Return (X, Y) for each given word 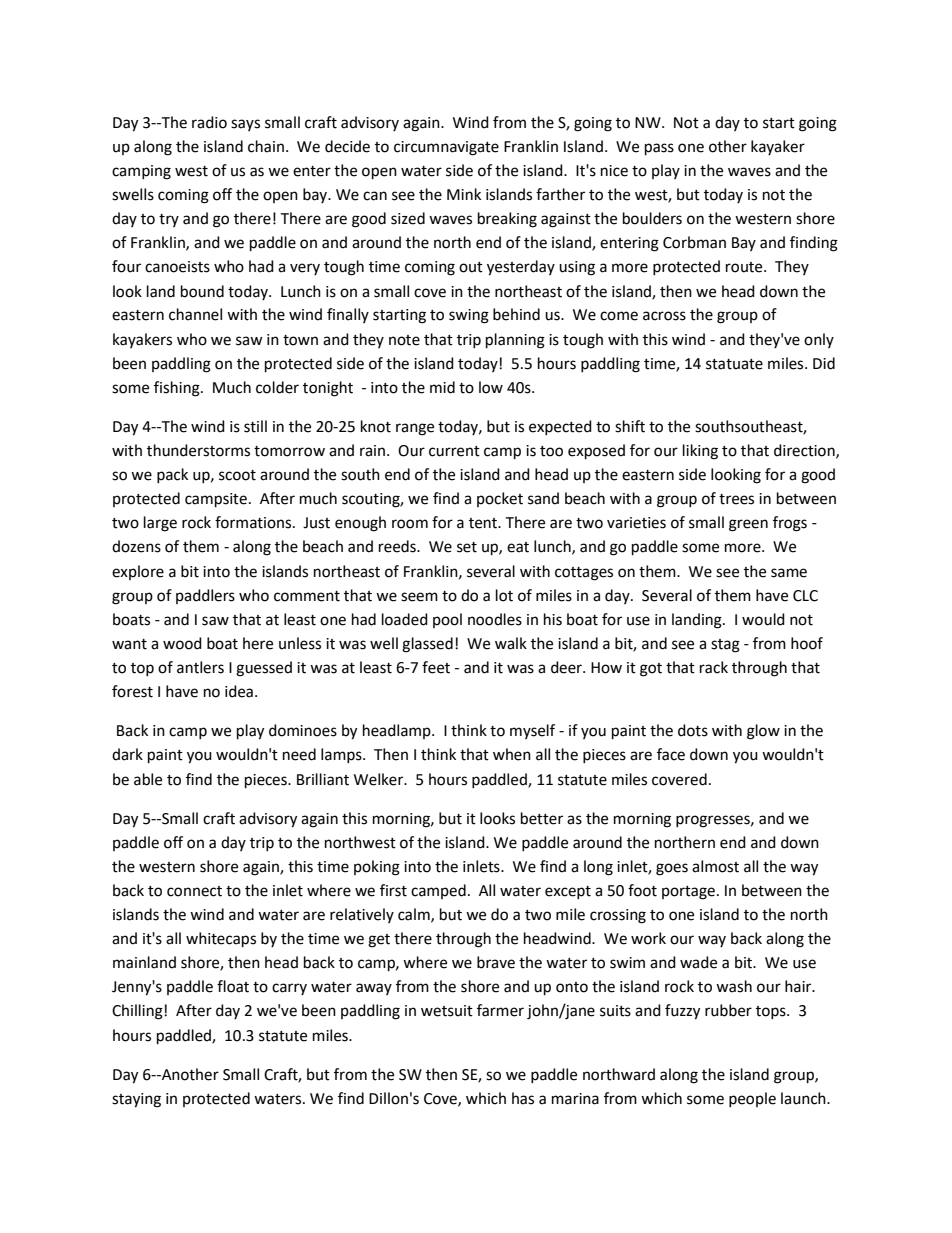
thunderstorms (198, 450)
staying (136, 1100)
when (512, 754)
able (148, 779)
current (454, 451)
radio (209, 122)
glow (763, 732)
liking (700, 452)
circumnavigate (446, 148)
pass (659, 149)
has (523, 1098)
